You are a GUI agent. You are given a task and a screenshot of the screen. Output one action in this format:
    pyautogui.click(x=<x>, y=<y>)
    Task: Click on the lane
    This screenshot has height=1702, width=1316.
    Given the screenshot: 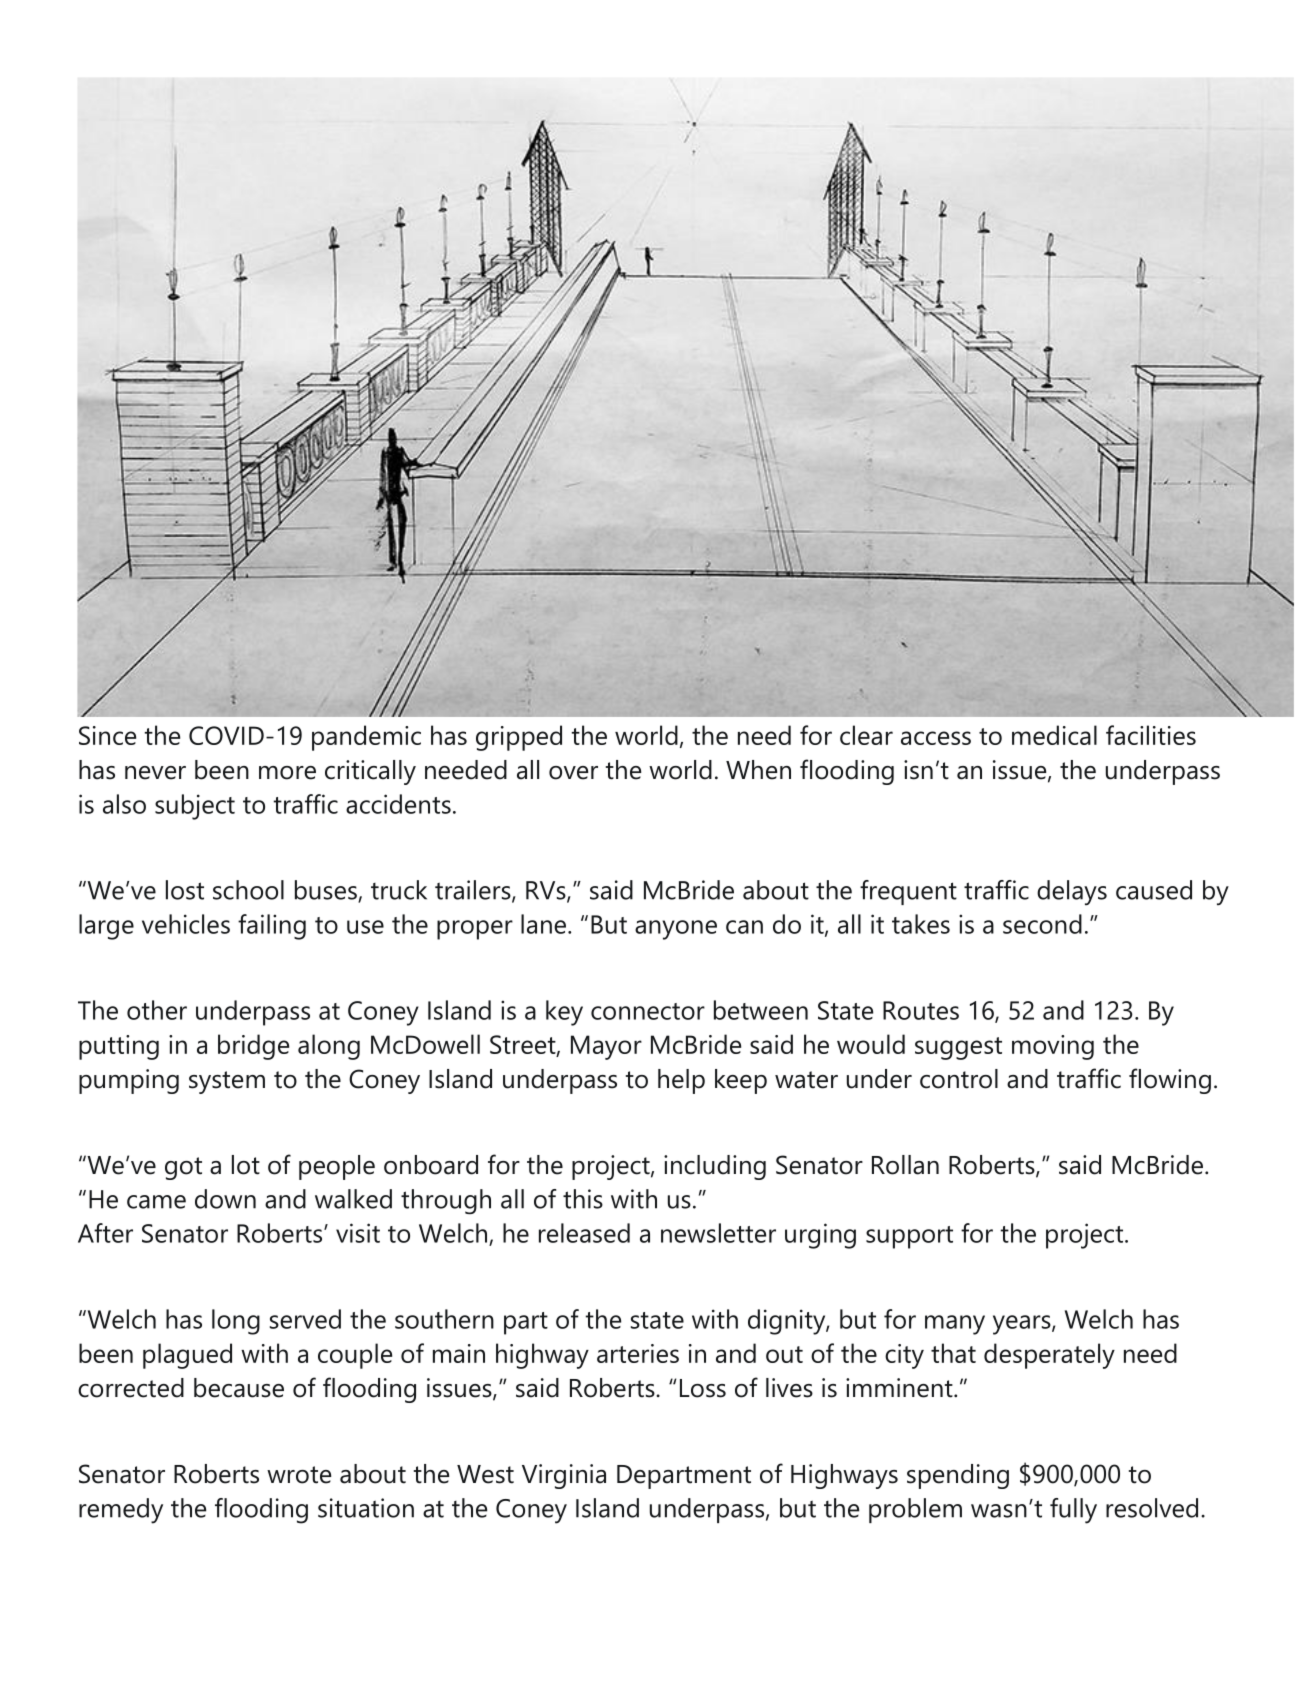 What is the action you would take?
    pyautogui.click(x=543, y=924)
